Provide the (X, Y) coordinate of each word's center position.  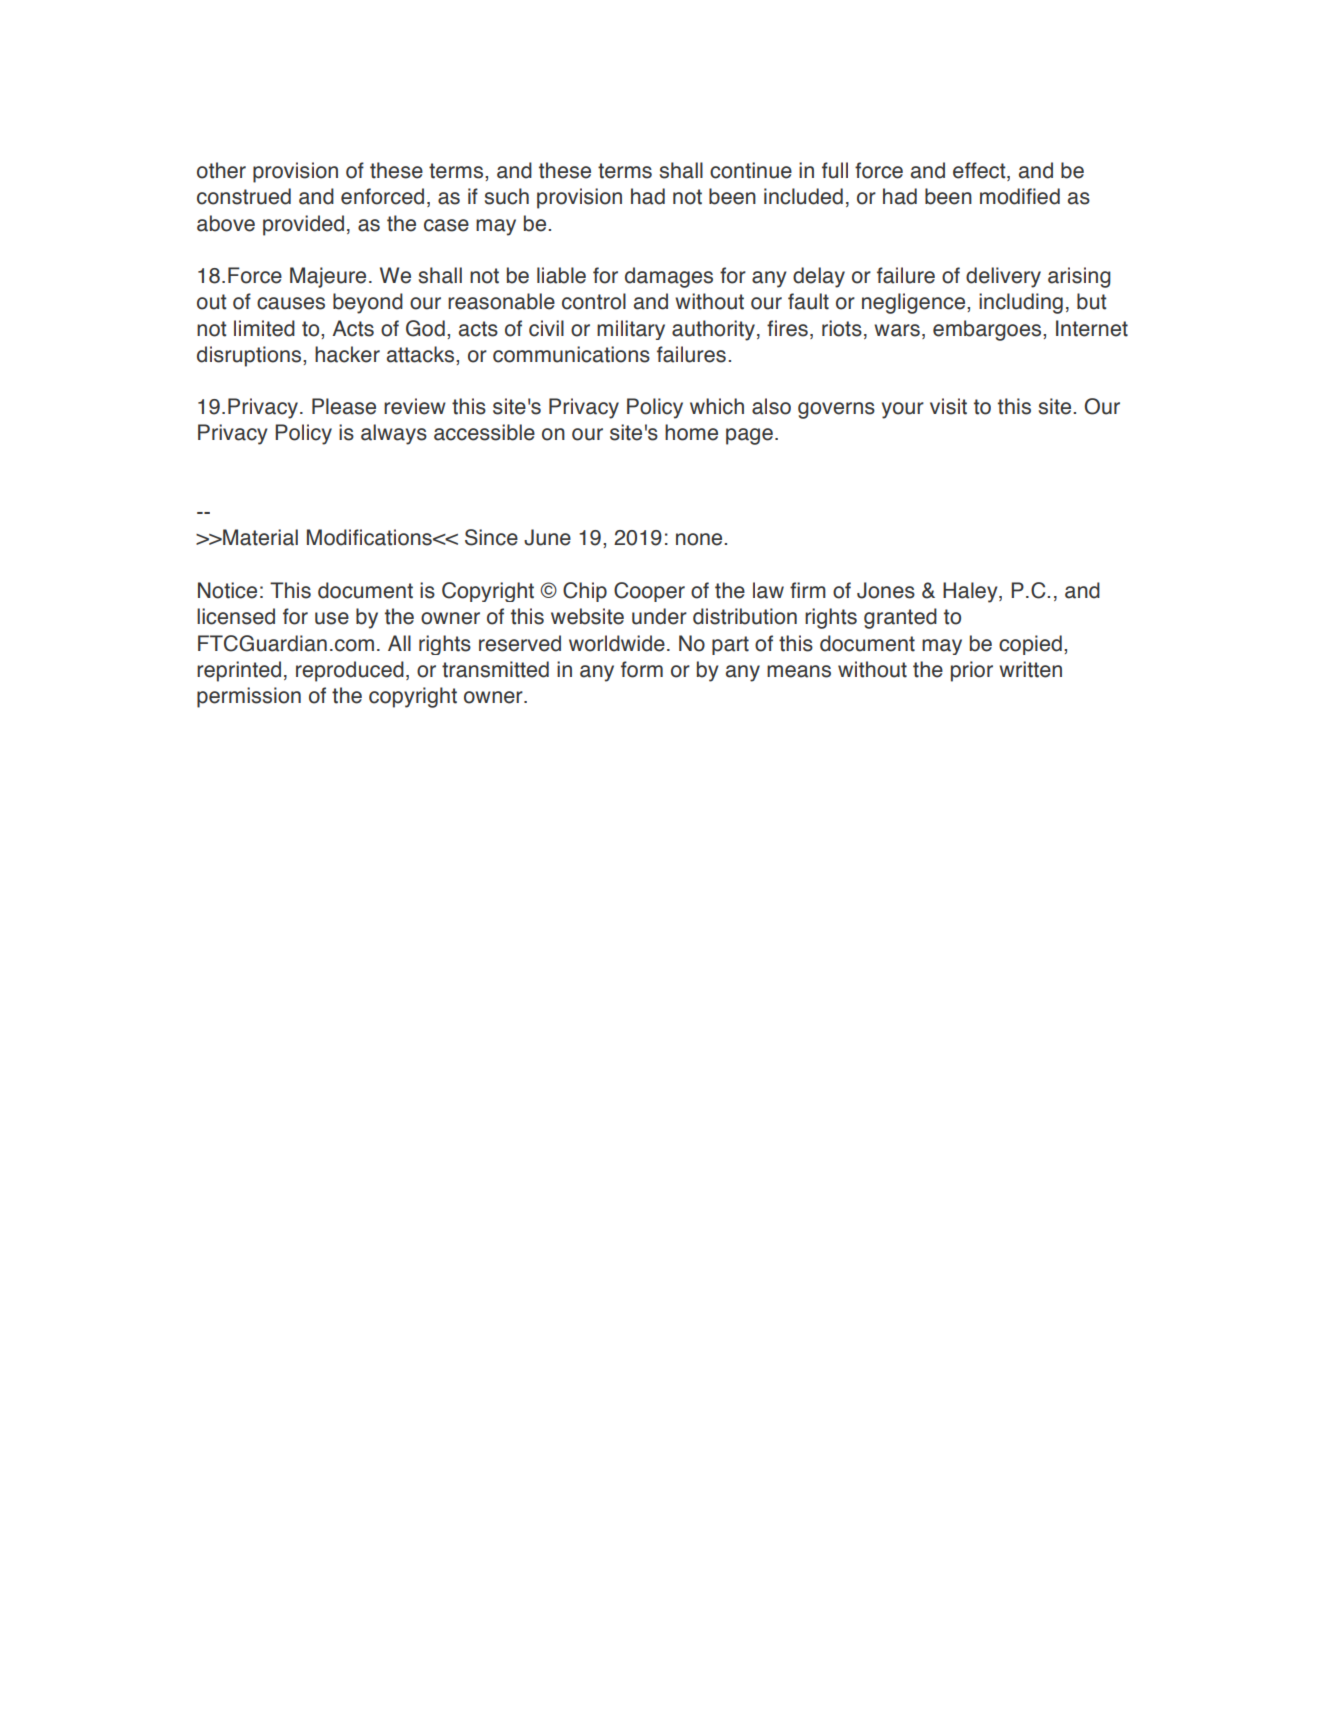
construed (244, 196)
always (394, 434)
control (594, 301)
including (1021, 303)
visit (948, 406)
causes (291, 303)
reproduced (350, 671)
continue (751, 170)
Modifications (370, 537)
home (691, 432)
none (700, 539)
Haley (971, 592)
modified (1020, 196)
